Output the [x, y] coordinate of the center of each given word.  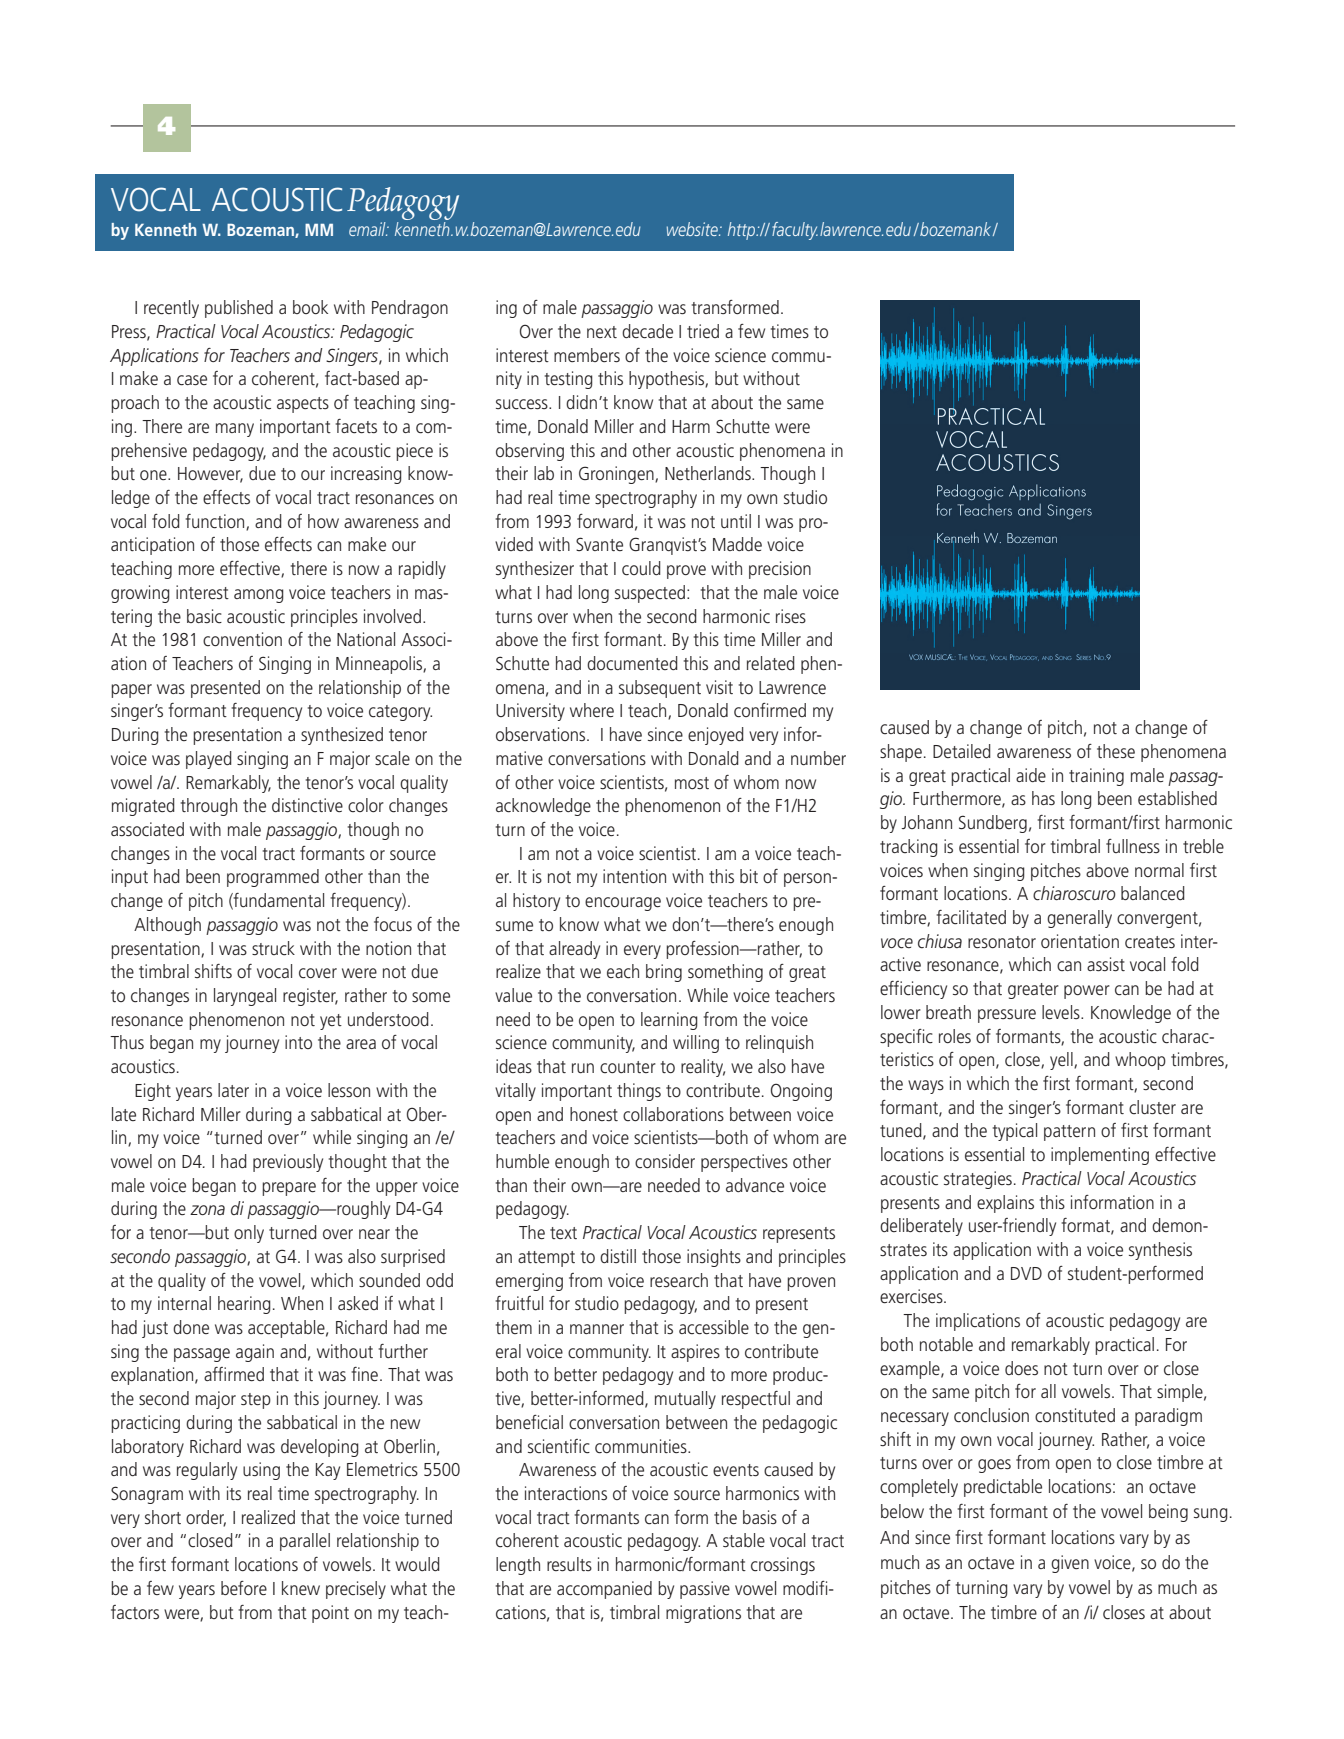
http [743, 231]
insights [714, 1258]
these [1116, 751]
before [244, 1588]
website [693, 229]
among [259, 596]
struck [273, 948]
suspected [650, 594]
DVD [1026, 1273]
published [239, 309]
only [249, 1234]
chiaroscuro [1074, 893]
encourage [623, 904]
